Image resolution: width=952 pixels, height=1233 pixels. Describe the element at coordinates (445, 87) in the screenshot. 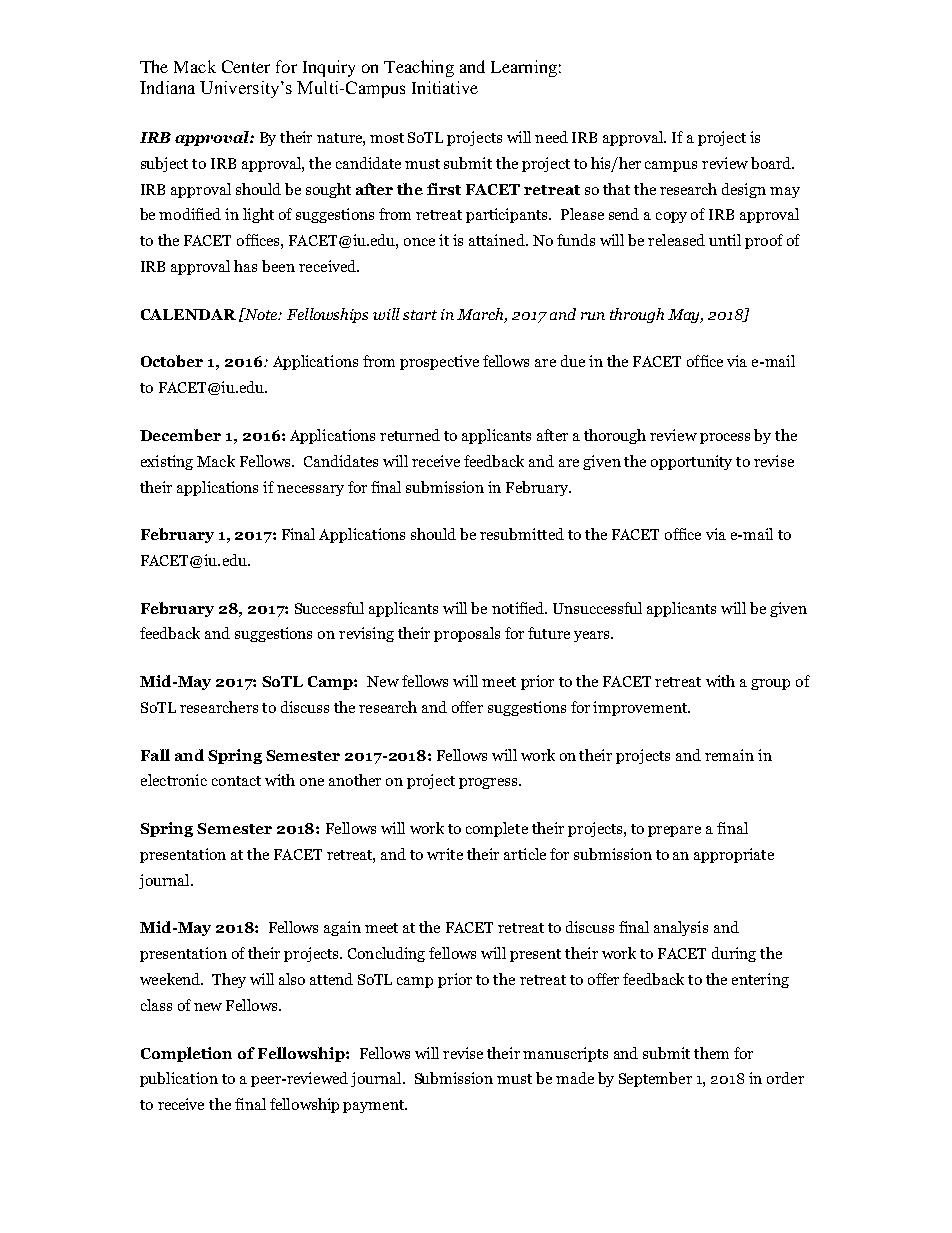

I see `Initiative` at that location.
